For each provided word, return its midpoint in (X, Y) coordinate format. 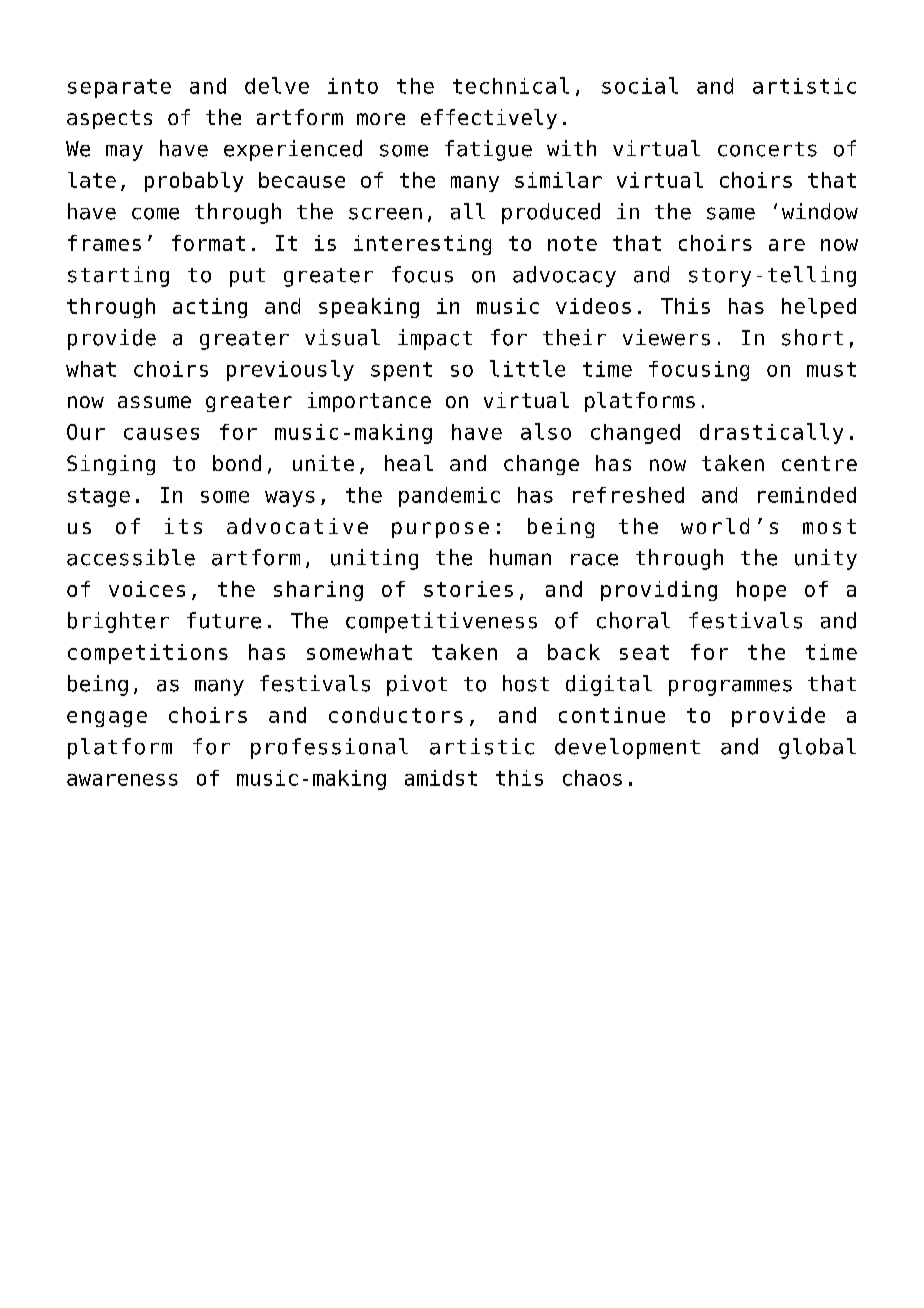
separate (119, 88)
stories (468, 589)
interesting (422, 245)
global (817, 748)
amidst (441, 778)
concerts (767, 149)
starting (118, 276)
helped (819, 308)
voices (147, 589)
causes (161, 434)
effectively (489, 119)
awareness (122, 780)
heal (409, 463)
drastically (771, 433)
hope (761, 591)
